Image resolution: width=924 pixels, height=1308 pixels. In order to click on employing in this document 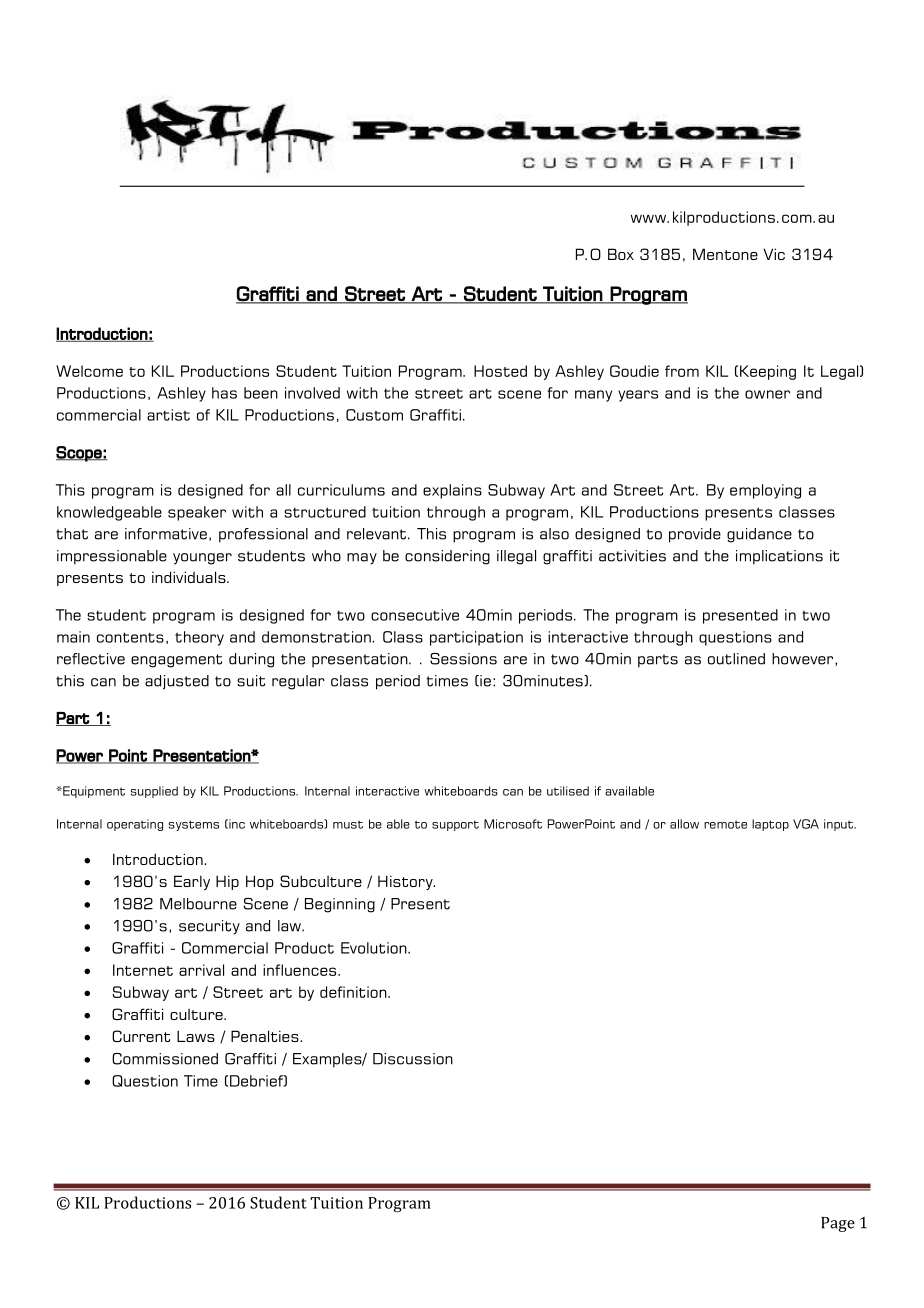, I will do `click(765, 491)`.
